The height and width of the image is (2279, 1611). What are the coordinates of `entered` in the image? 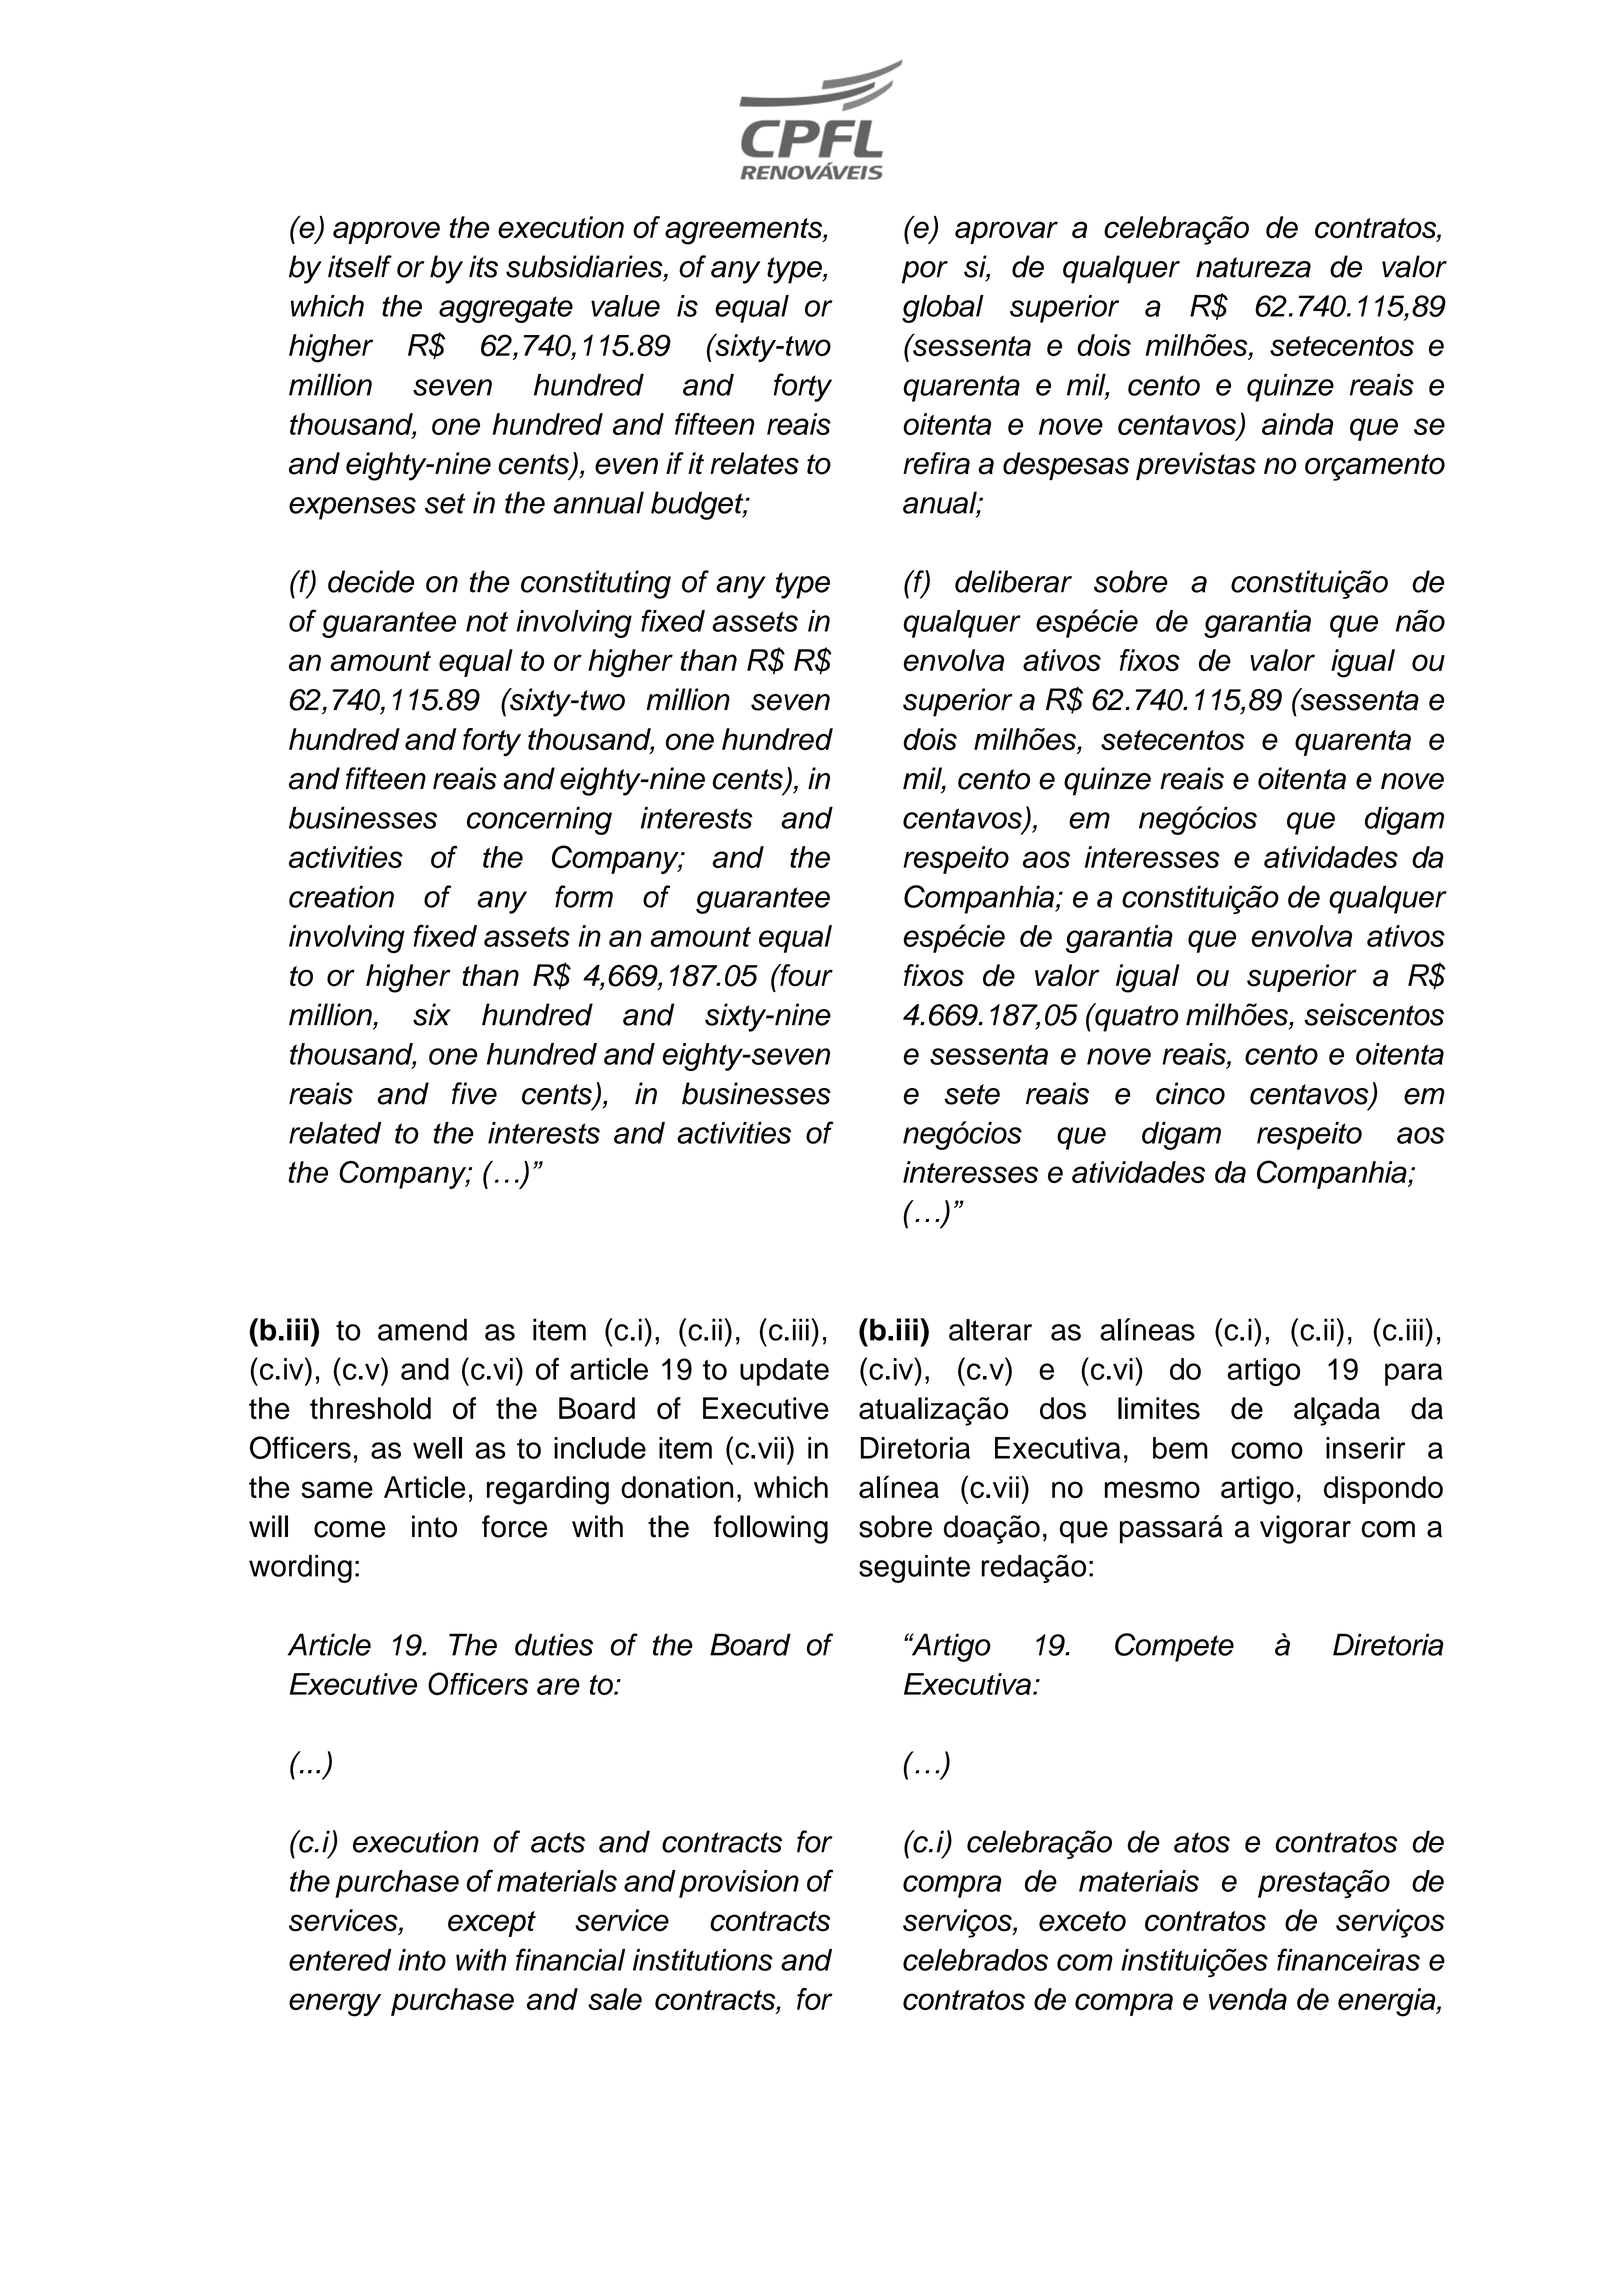 It's located at (340, 1960).
